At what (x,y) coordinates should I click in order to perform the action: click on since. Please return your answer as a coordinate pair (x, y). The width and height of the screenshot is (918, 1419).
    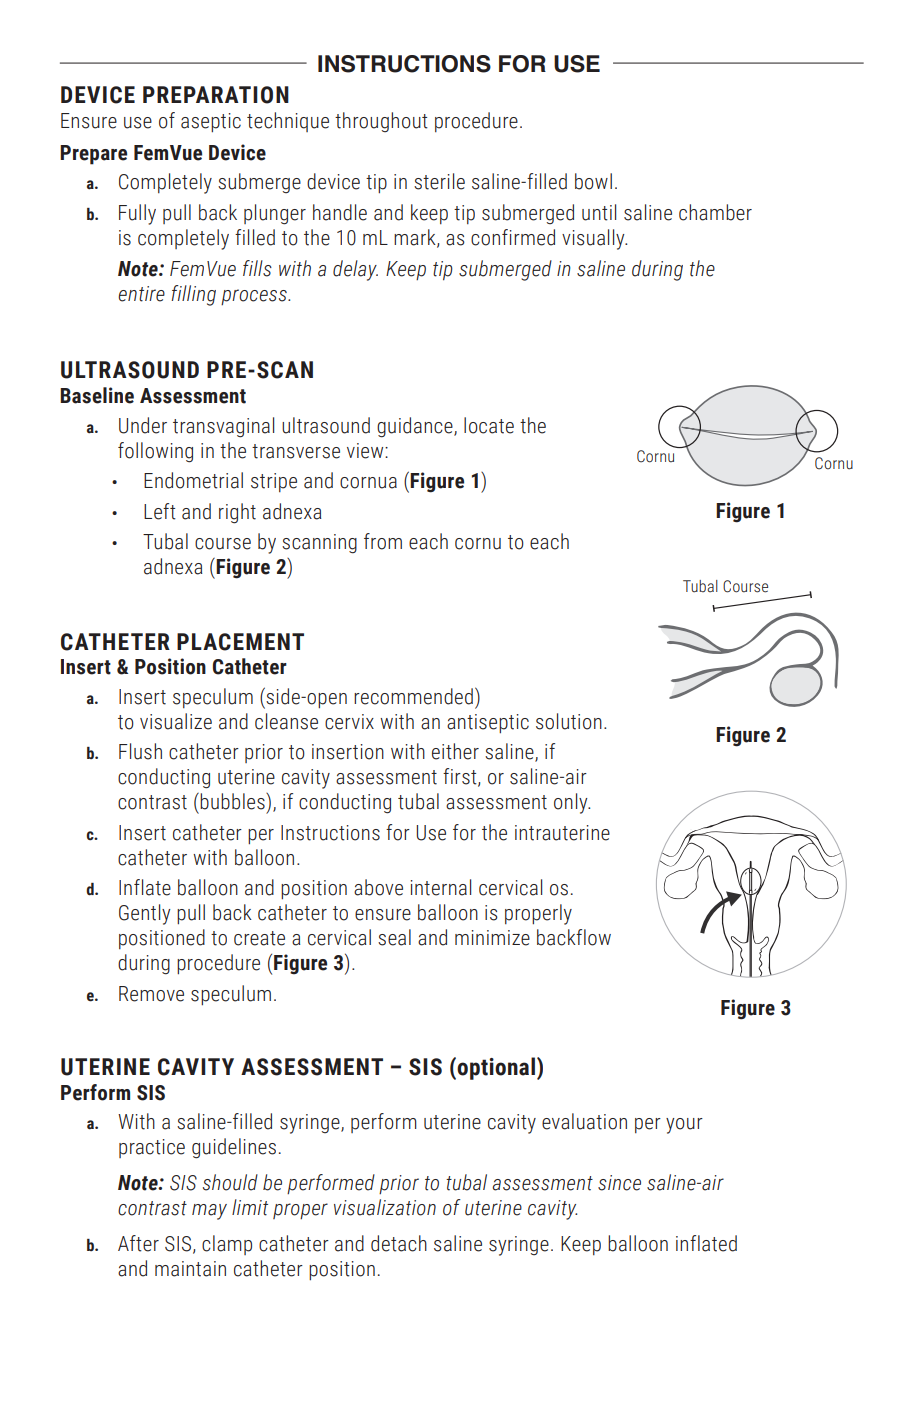
    Looking at the image, I should click on (619, 1183).
